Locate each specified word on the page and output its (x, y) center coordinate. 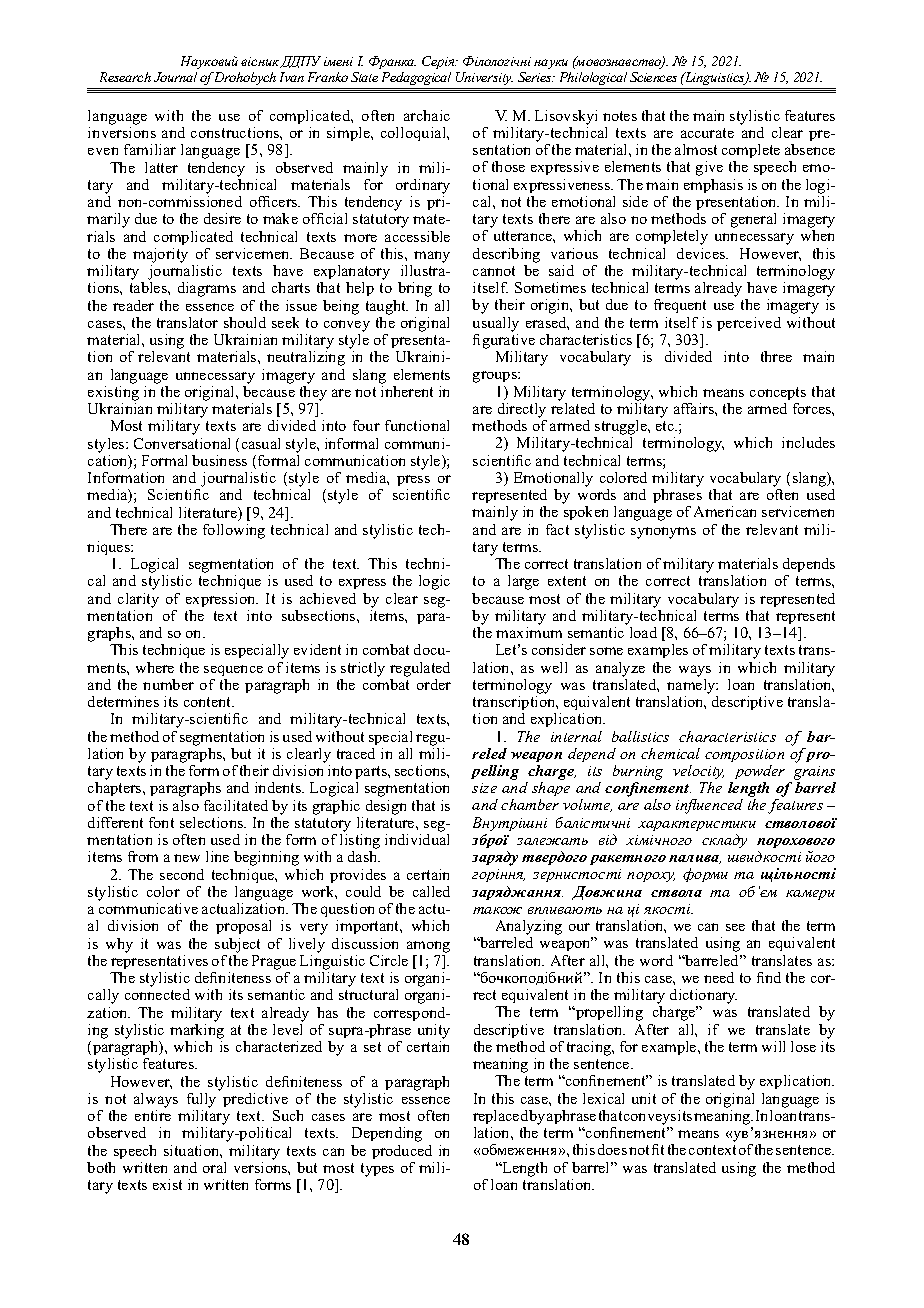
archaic (427, 115)
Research (125, 77)
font (161, 822)
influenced (709, 806)
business (219, 460)
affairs (695, 408)
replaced (500, 1117)
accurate (707, 133)
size (484, 788)
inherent (407, 390)
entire (153, 1115)
